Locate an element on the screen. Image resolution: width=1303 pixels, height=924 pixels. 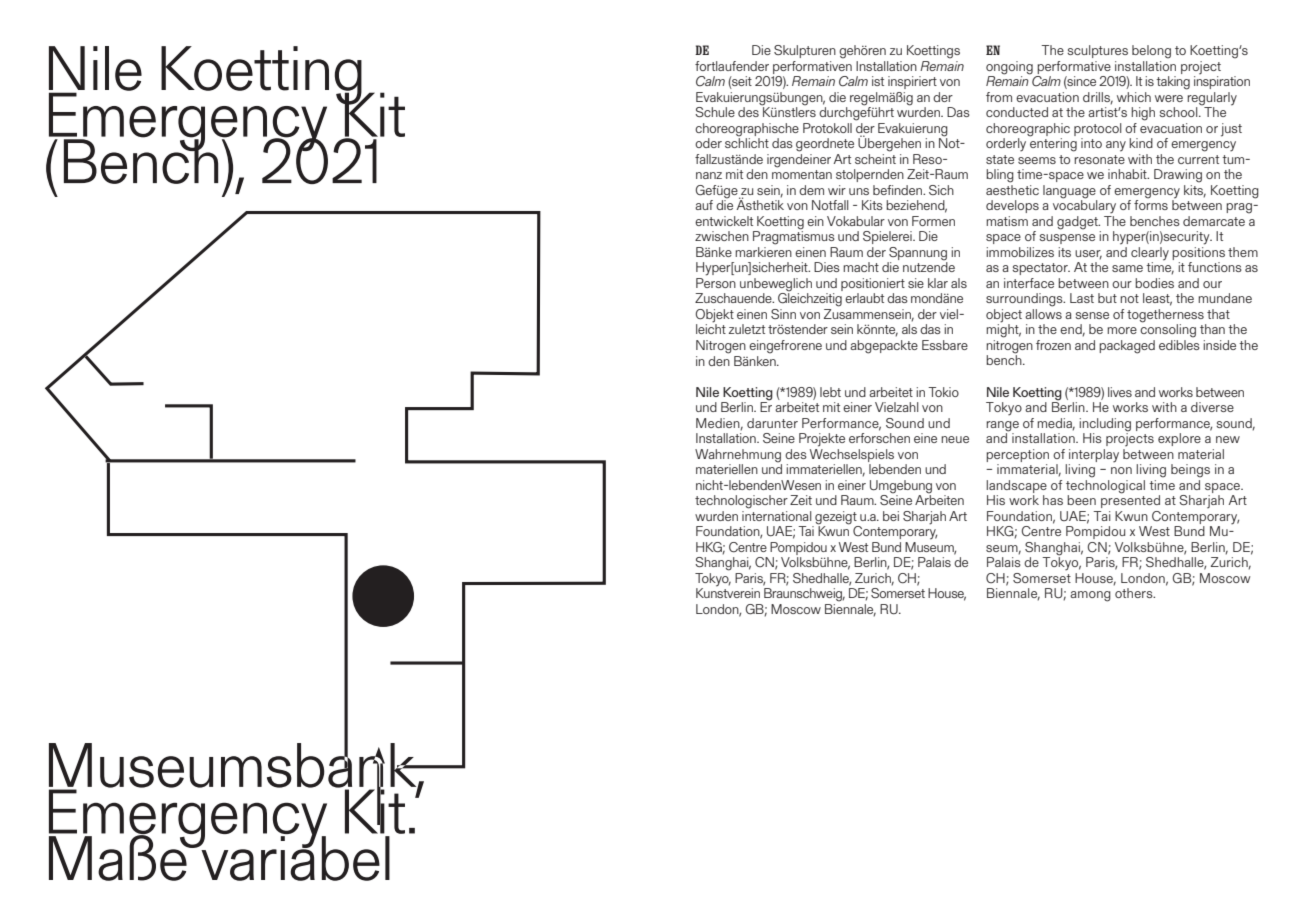
Person is located at coordinates (716, 283).
